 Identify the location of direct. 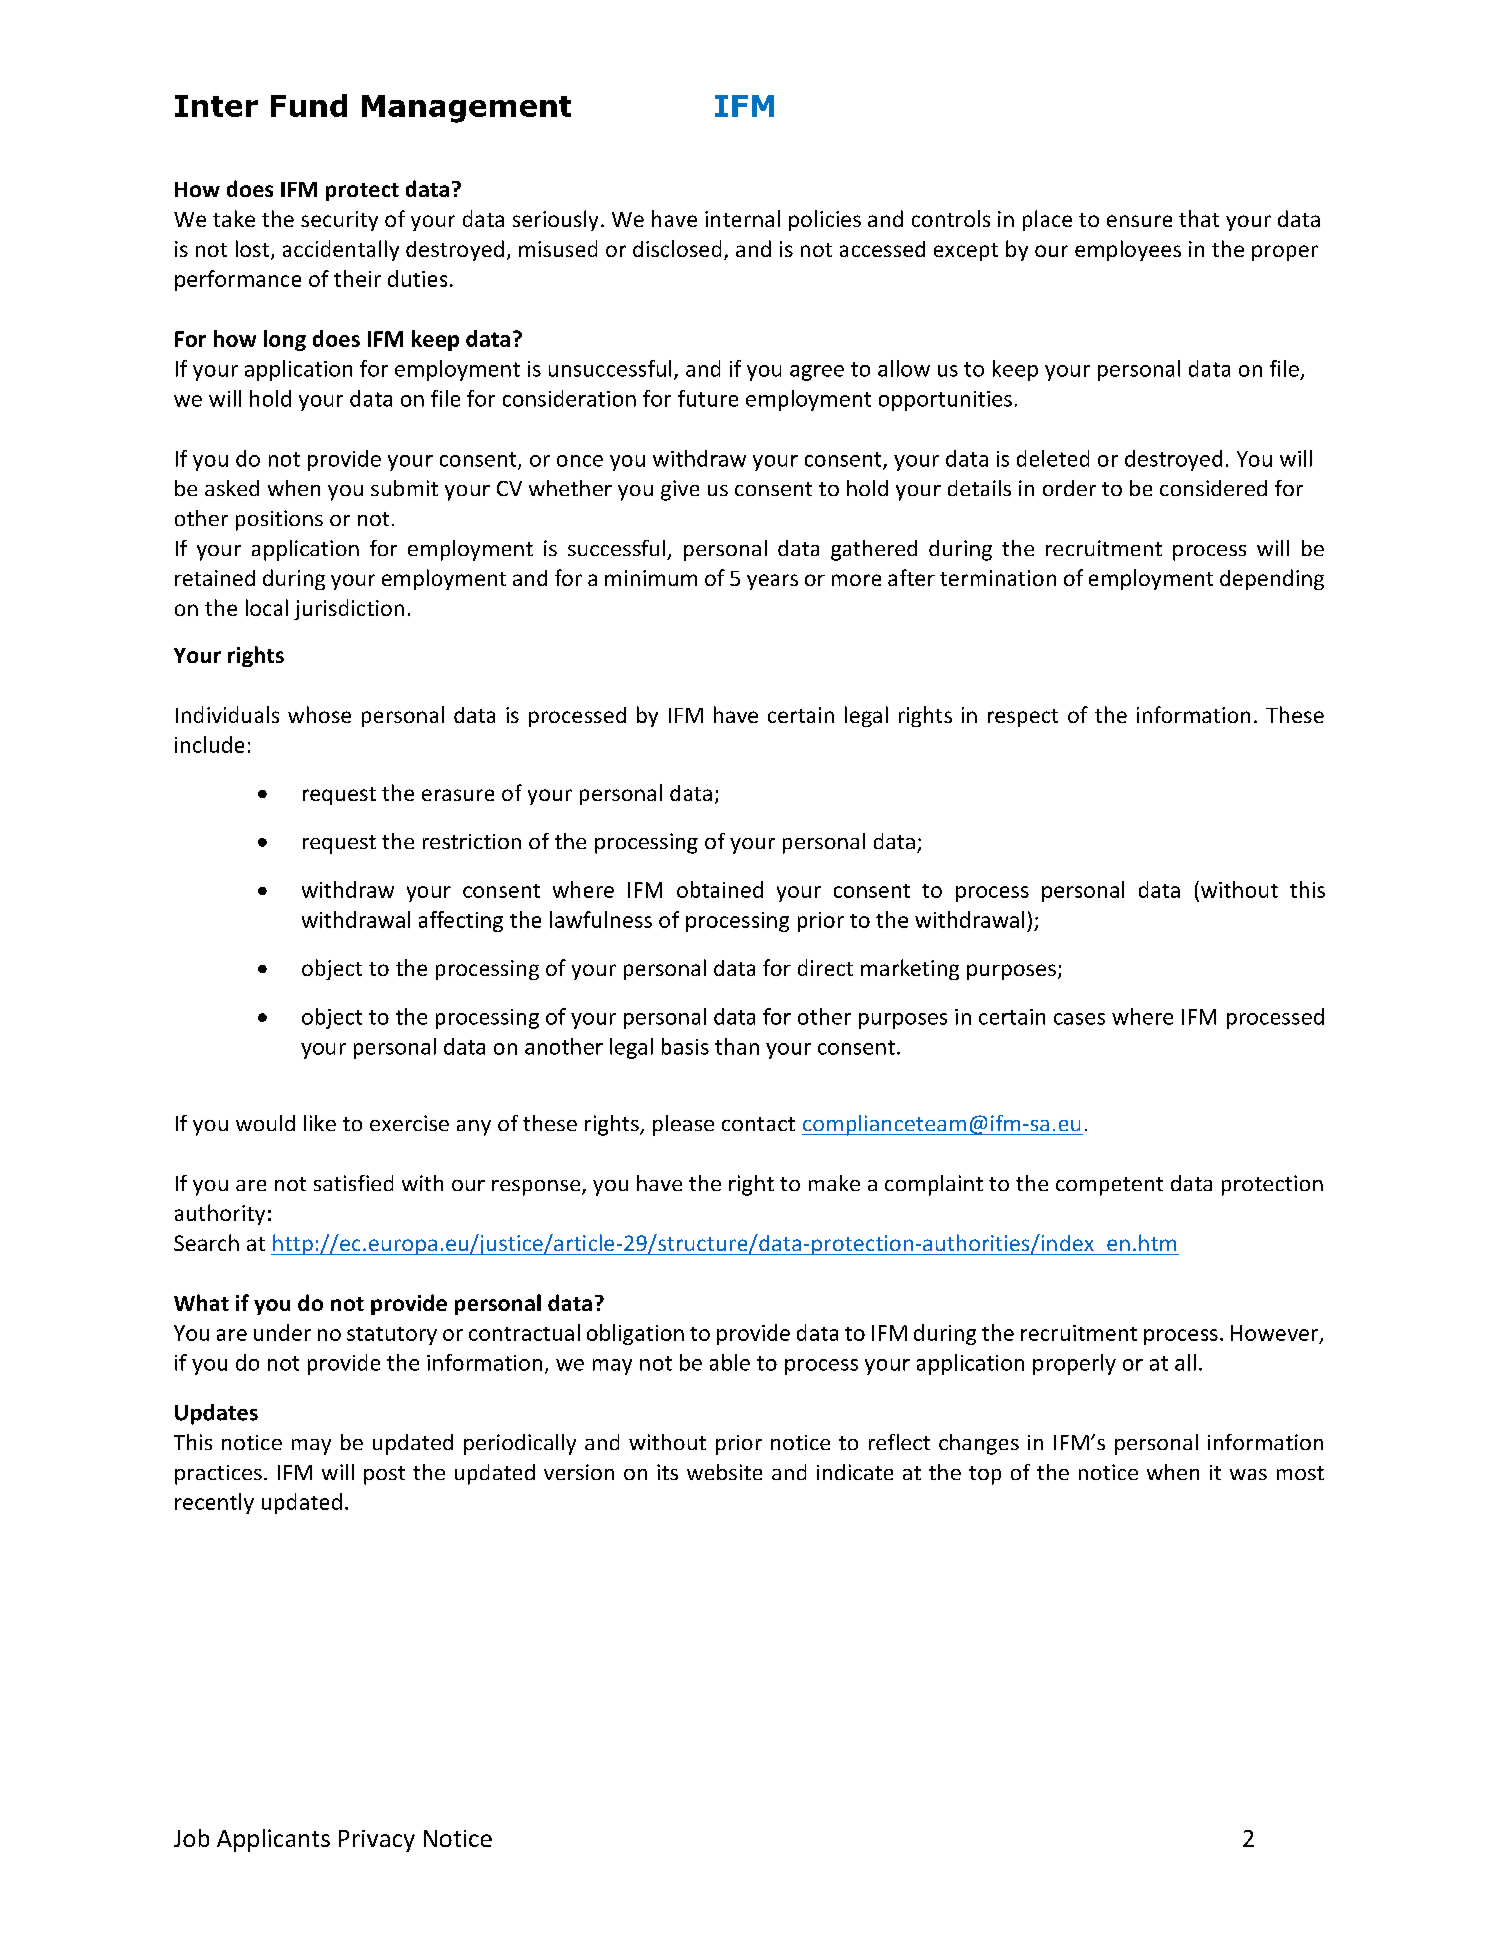
(825, 967).
